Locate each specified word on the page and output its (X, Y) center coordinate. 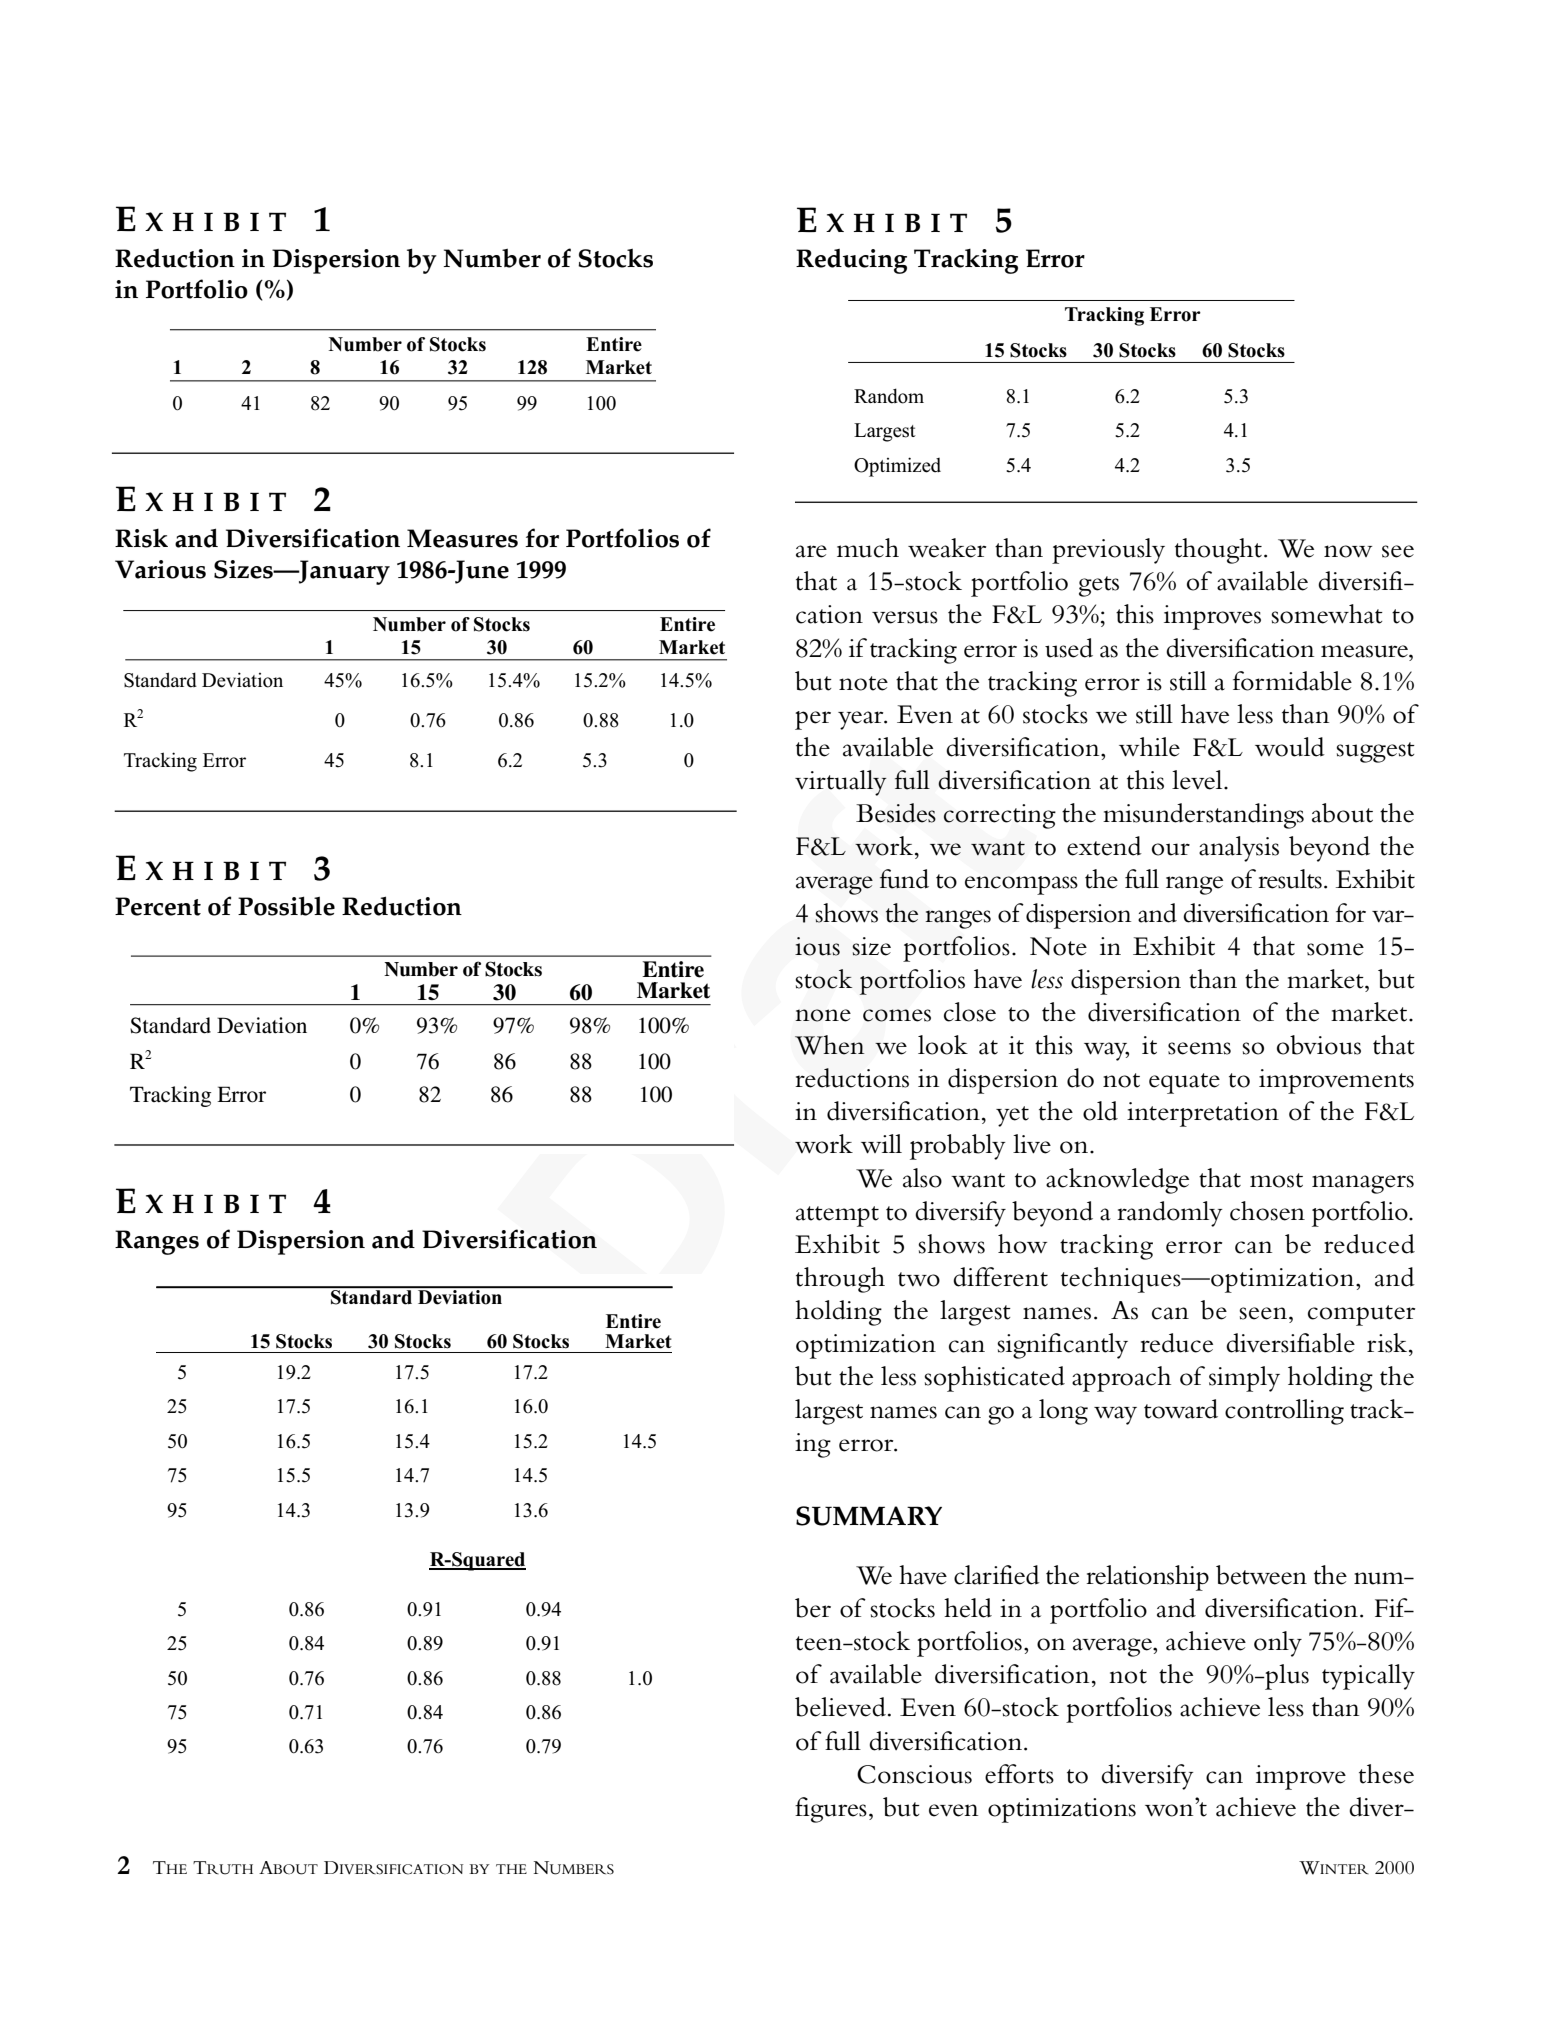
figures (831, 1810)
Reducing (851, 261)
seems (1199, 1048)
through (840, 1280)
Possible (286, 906)
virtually (841, 783)
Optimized (897, 467)
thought (1218, 551)
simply (1244, 1379)
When (829, 1045)
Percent (158, 906)
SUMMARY (869, 1516)
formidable (1292, 681)
